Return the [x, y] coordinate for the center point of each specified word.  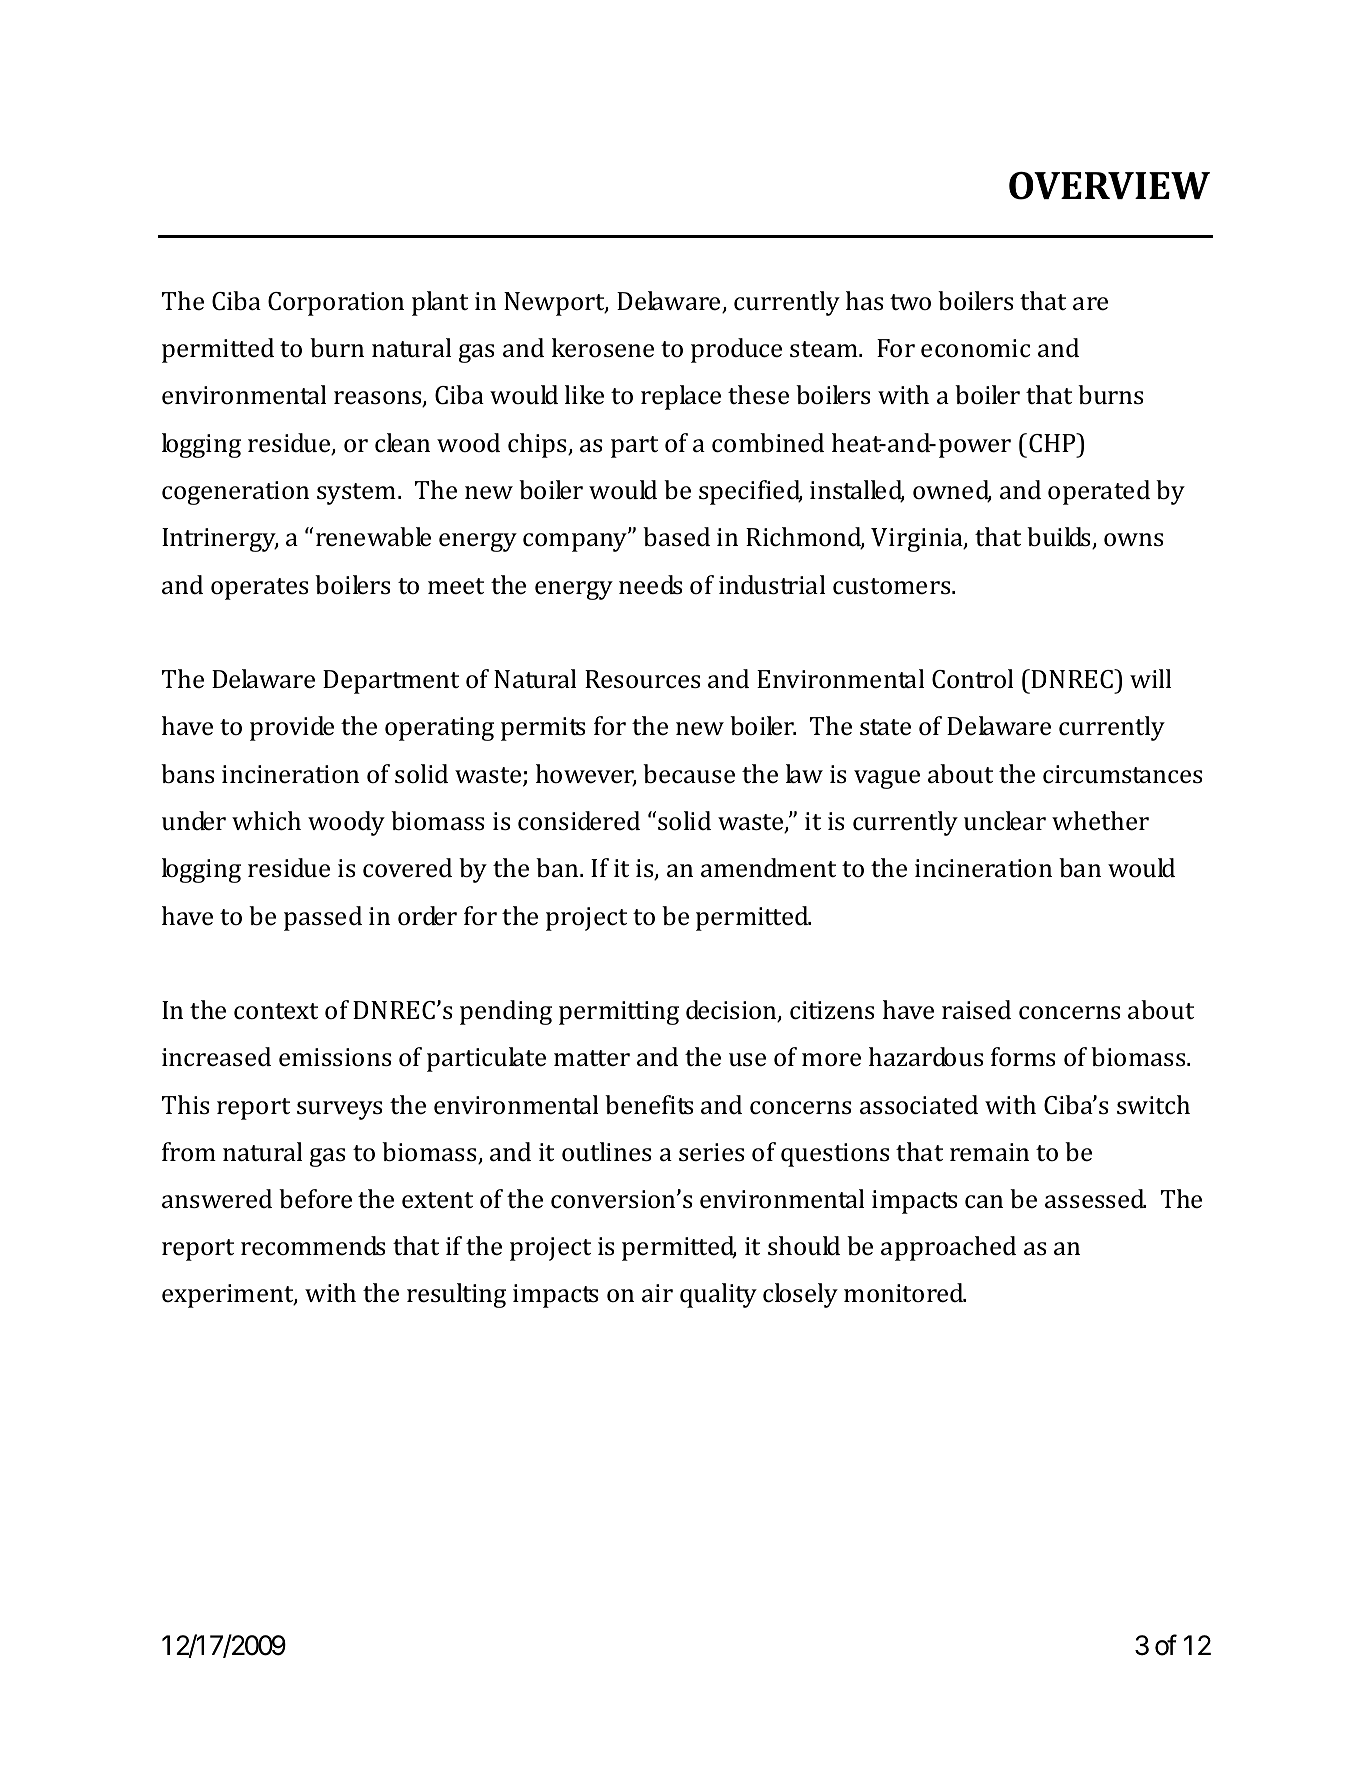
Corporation [336, 304]
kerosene [603, 348]
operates [259, 589]
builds [1060, 538]
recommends [313, 1246]
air [657, 1293]
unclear [1005, 821]
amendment [768, 868]
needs [650, 585]
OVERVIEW [1109, 186]
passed [323, 918]
